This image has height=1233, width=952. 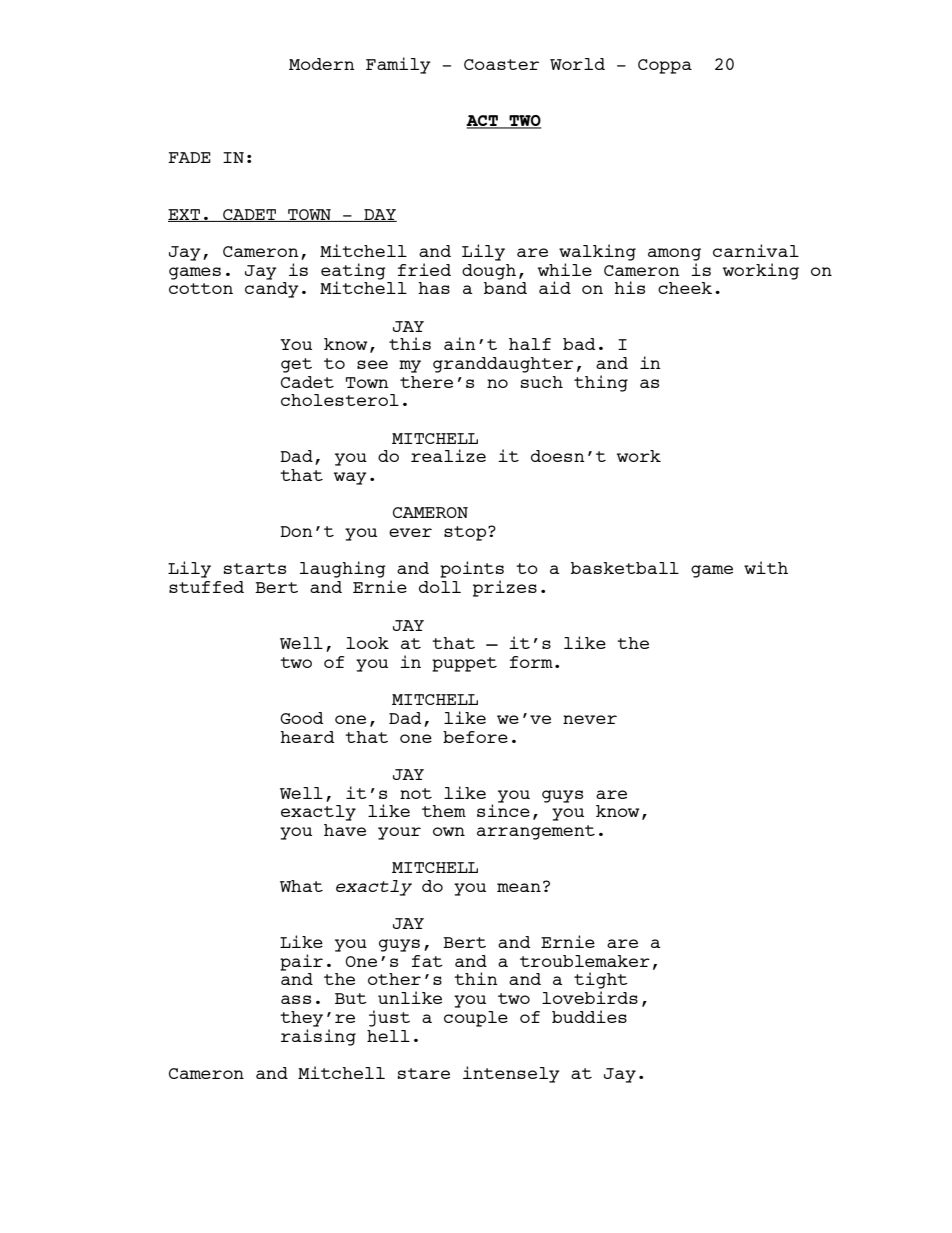 What do you see at coordinates (472, 571) in the image?
I see `points` at bounding box center [472, 571].
